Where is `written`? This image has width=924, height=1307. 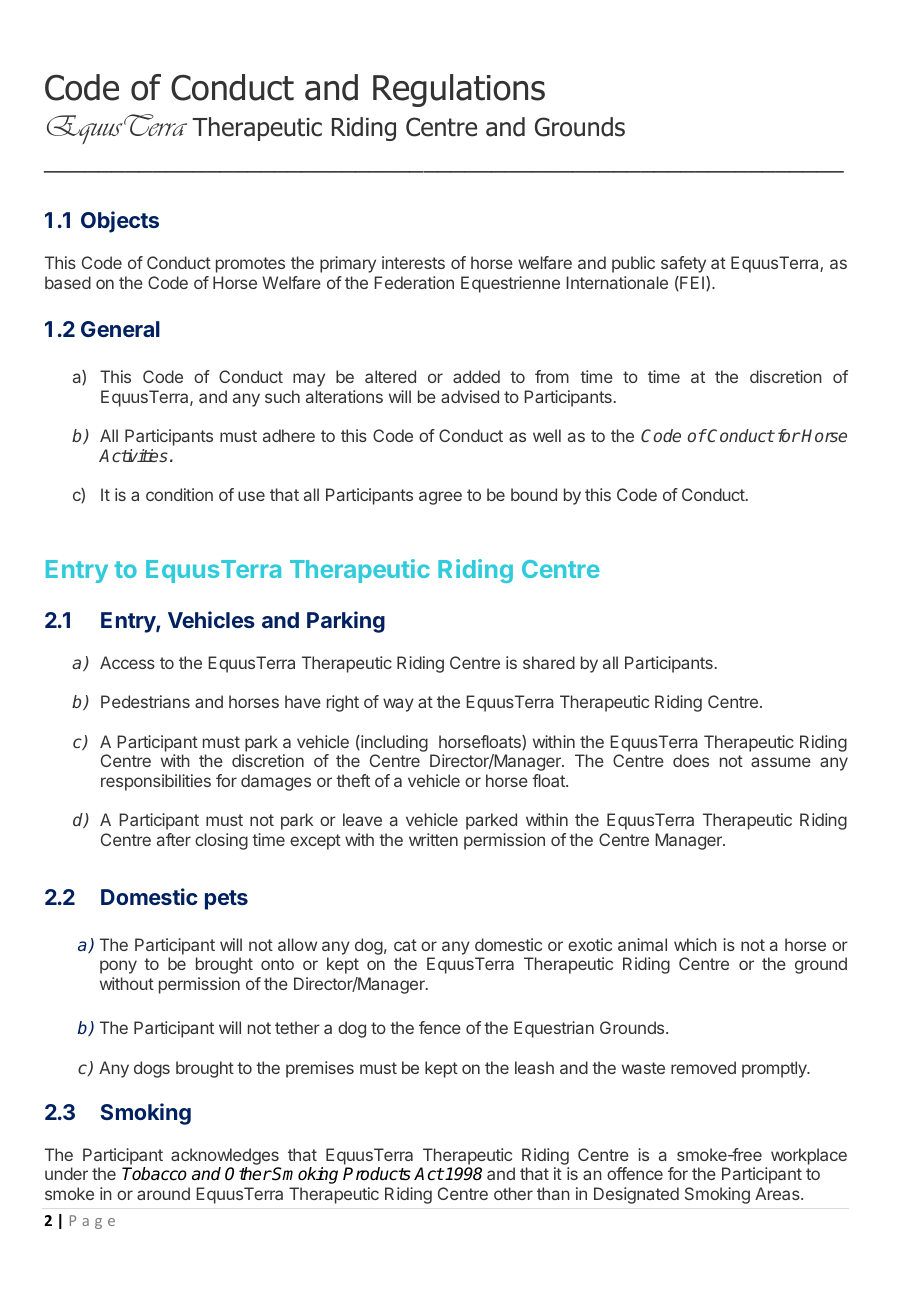 written is located at coordinates (433, 839).
